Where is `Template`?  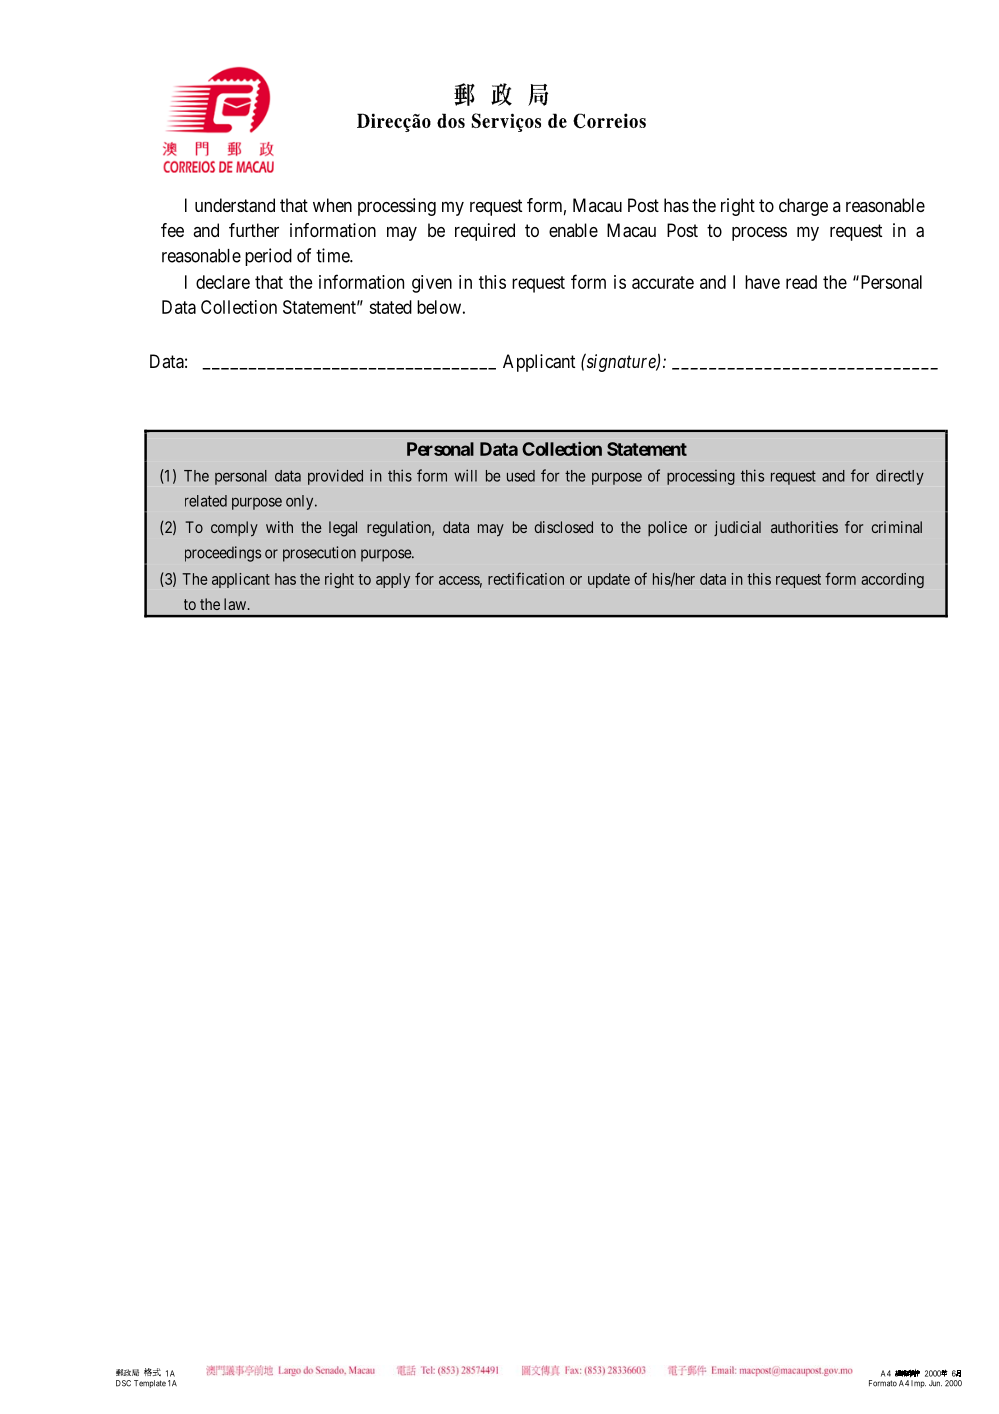
Template is located at coordinates (150, 1384).
